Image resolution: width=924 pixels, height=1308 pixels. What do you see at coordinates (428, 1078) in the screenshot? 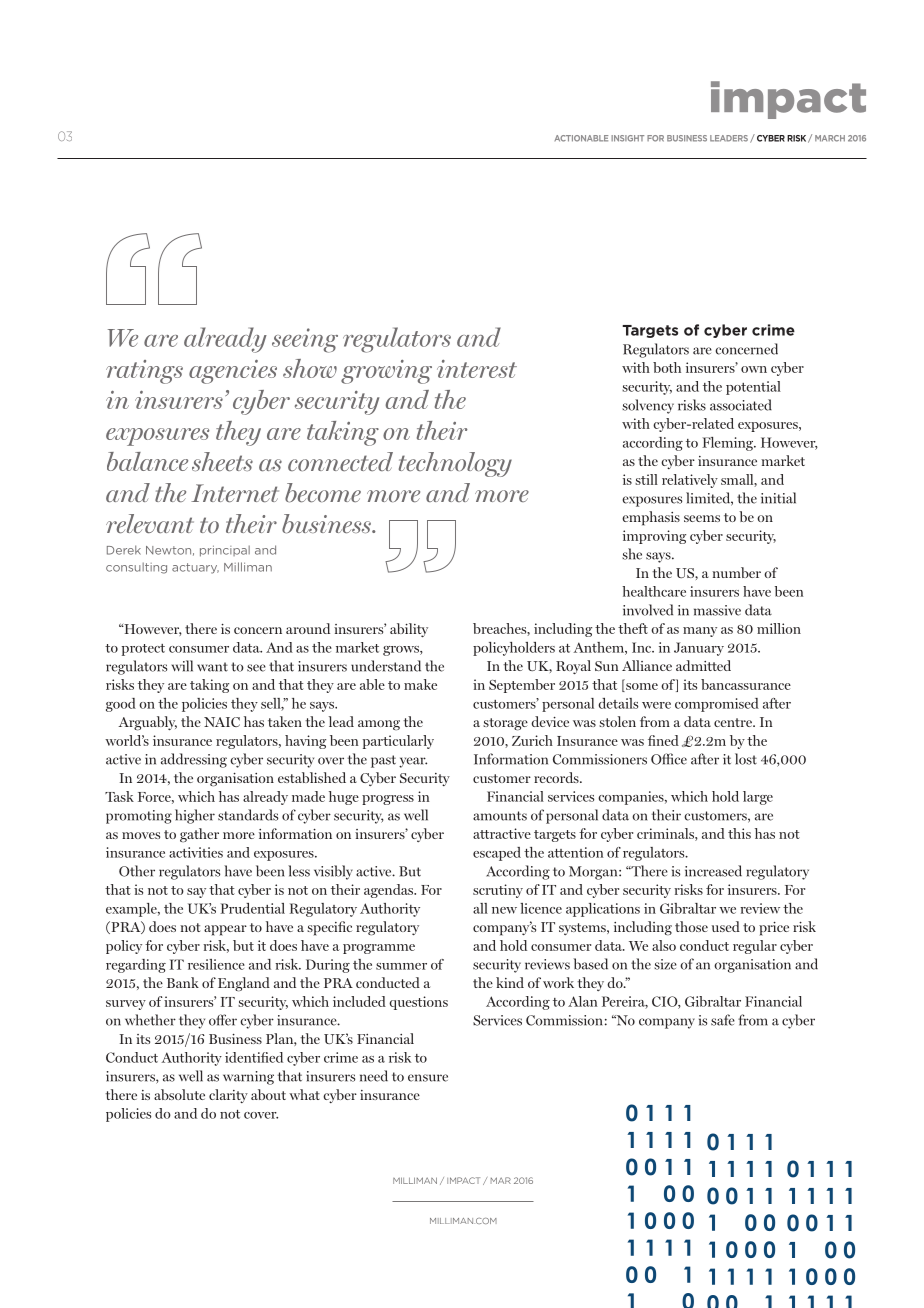
I see `ensure` at bounding box center [428, 1078].
